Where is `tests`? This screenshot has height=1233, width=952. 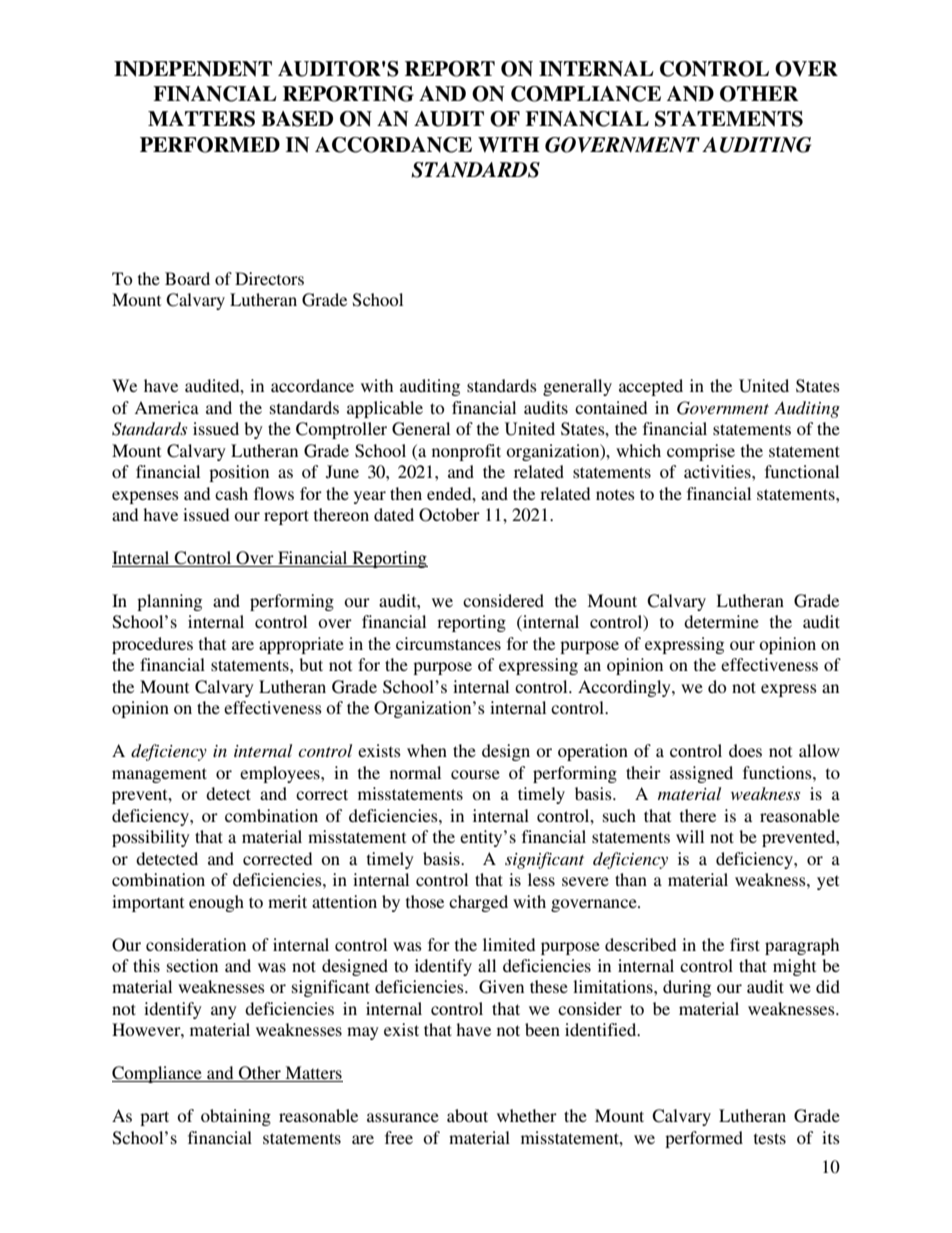
tests is located at coordinates (770, 1138).
